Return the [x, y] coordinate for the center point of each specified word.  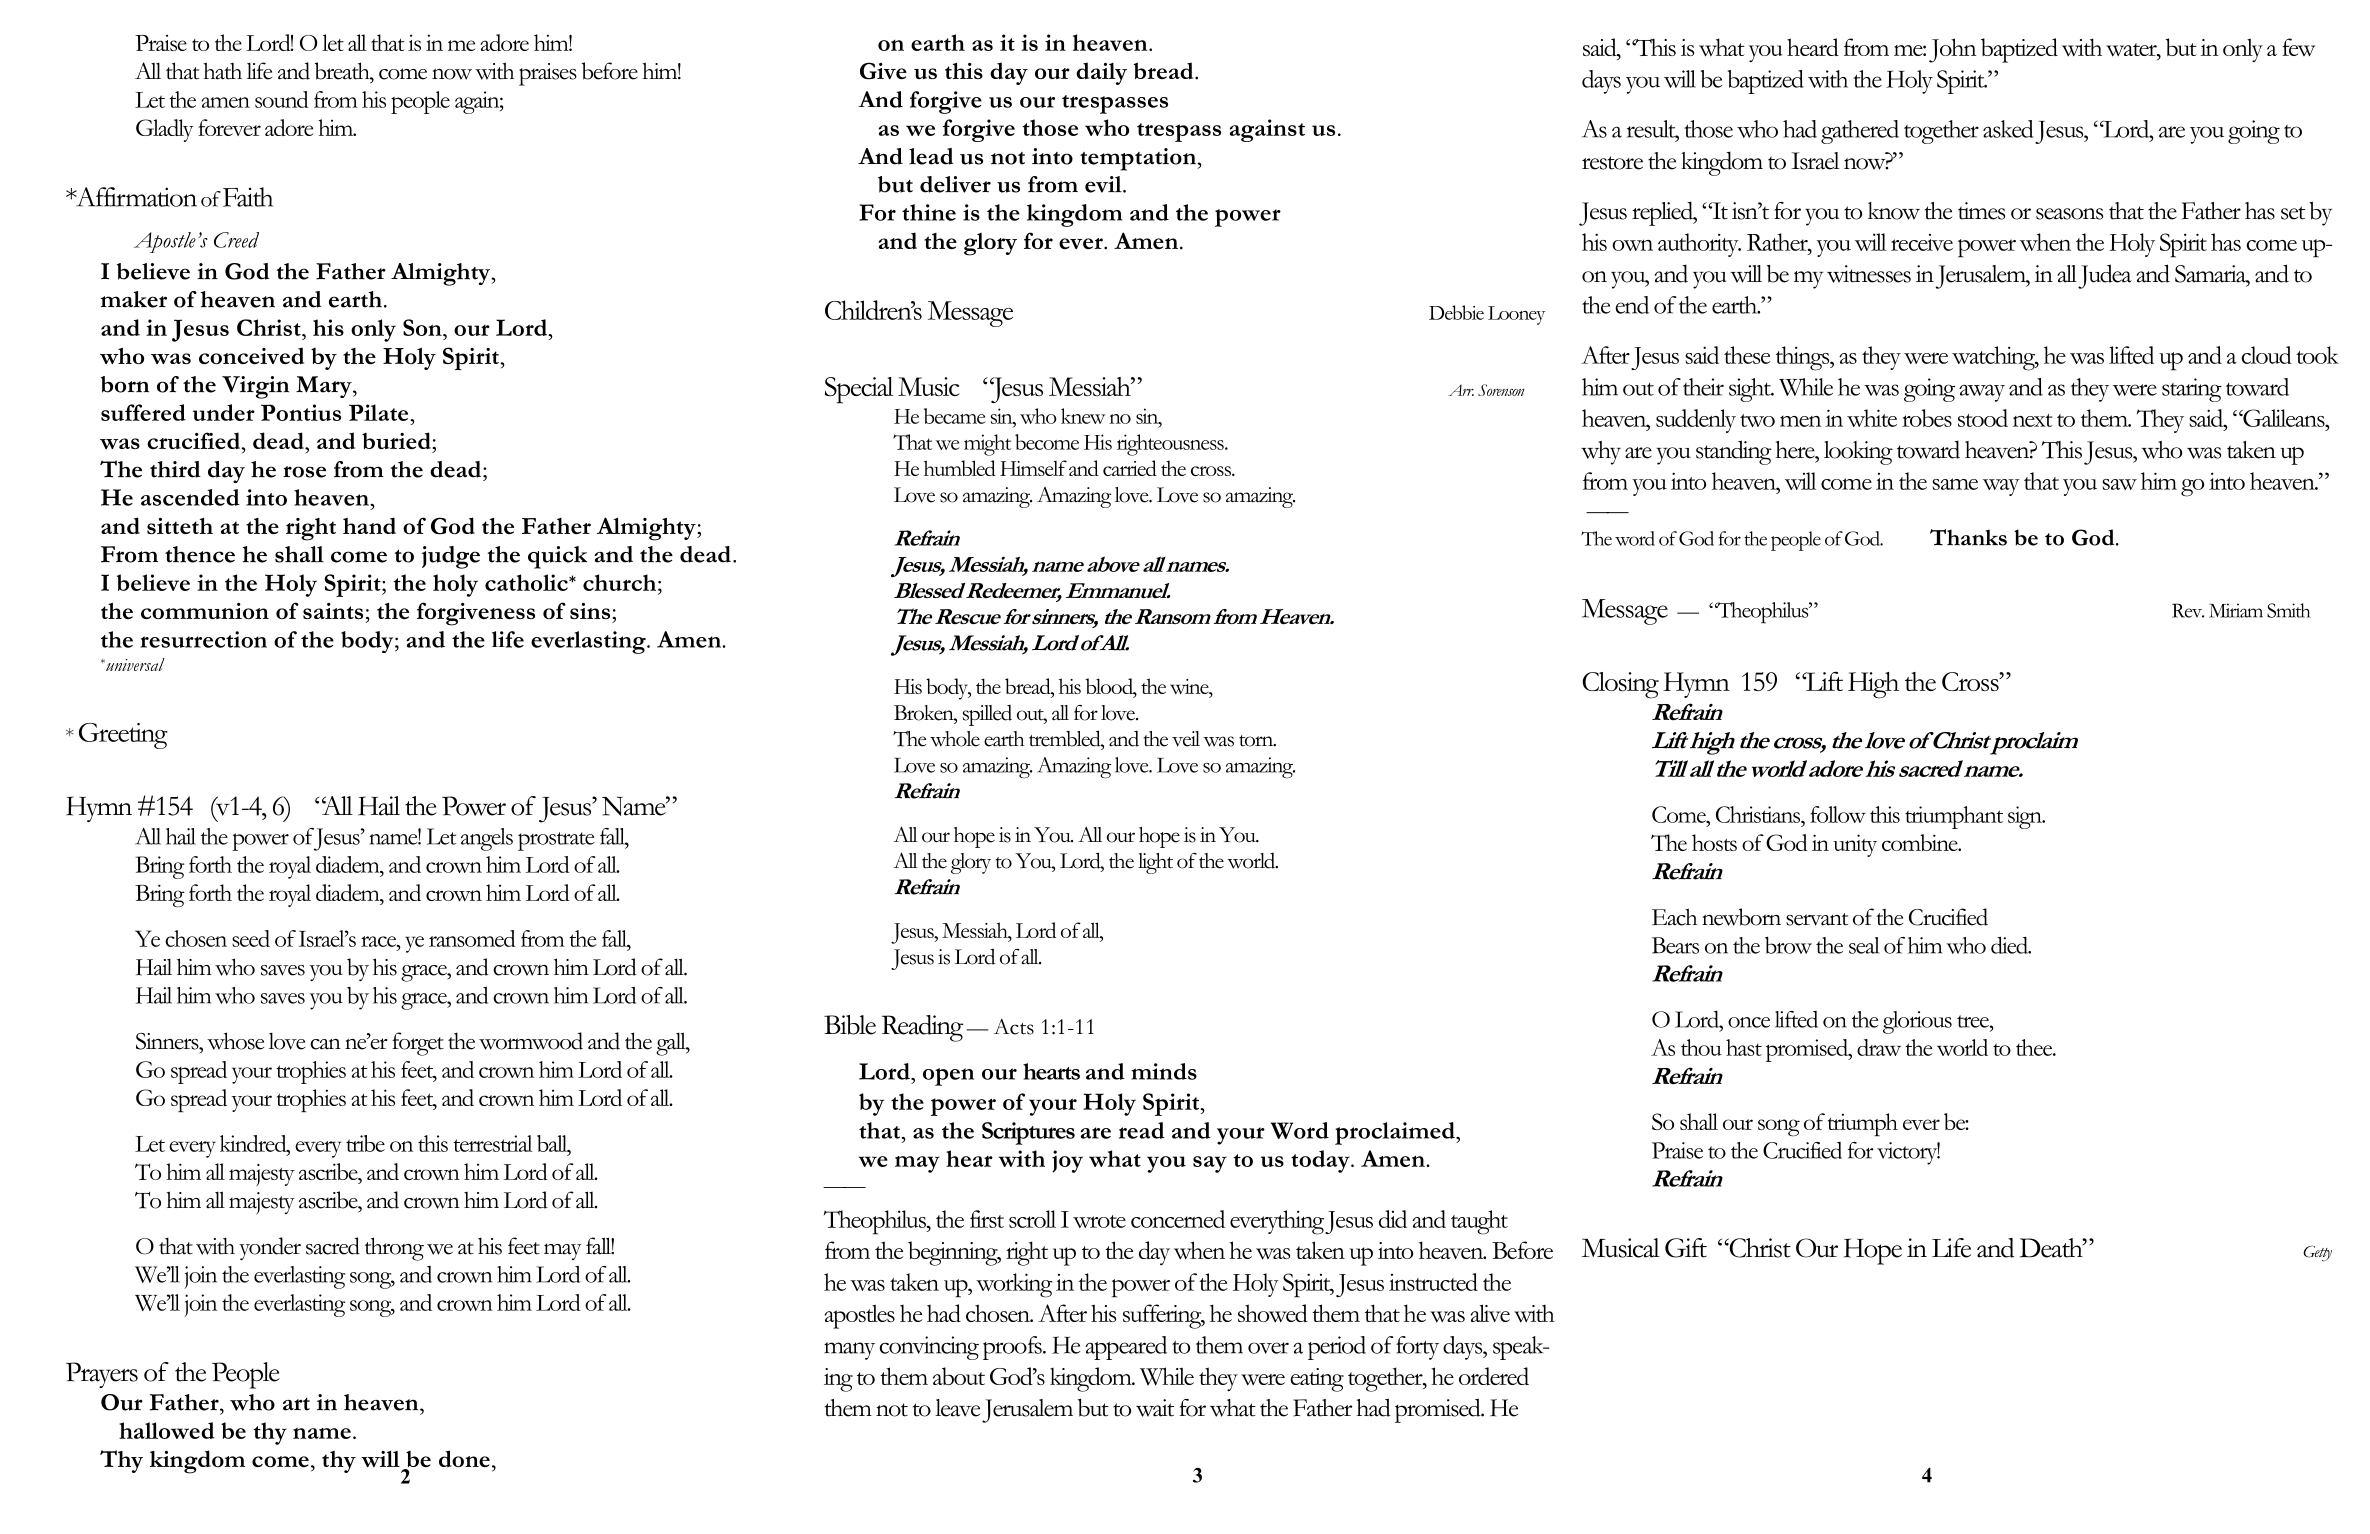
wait [1155, 1408]
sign [2026, 817]
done [464, 1458]
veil [1186, 739]
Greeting [123, 736]
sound [282, 99]
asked [2008, 129]
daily [1101, 73]
